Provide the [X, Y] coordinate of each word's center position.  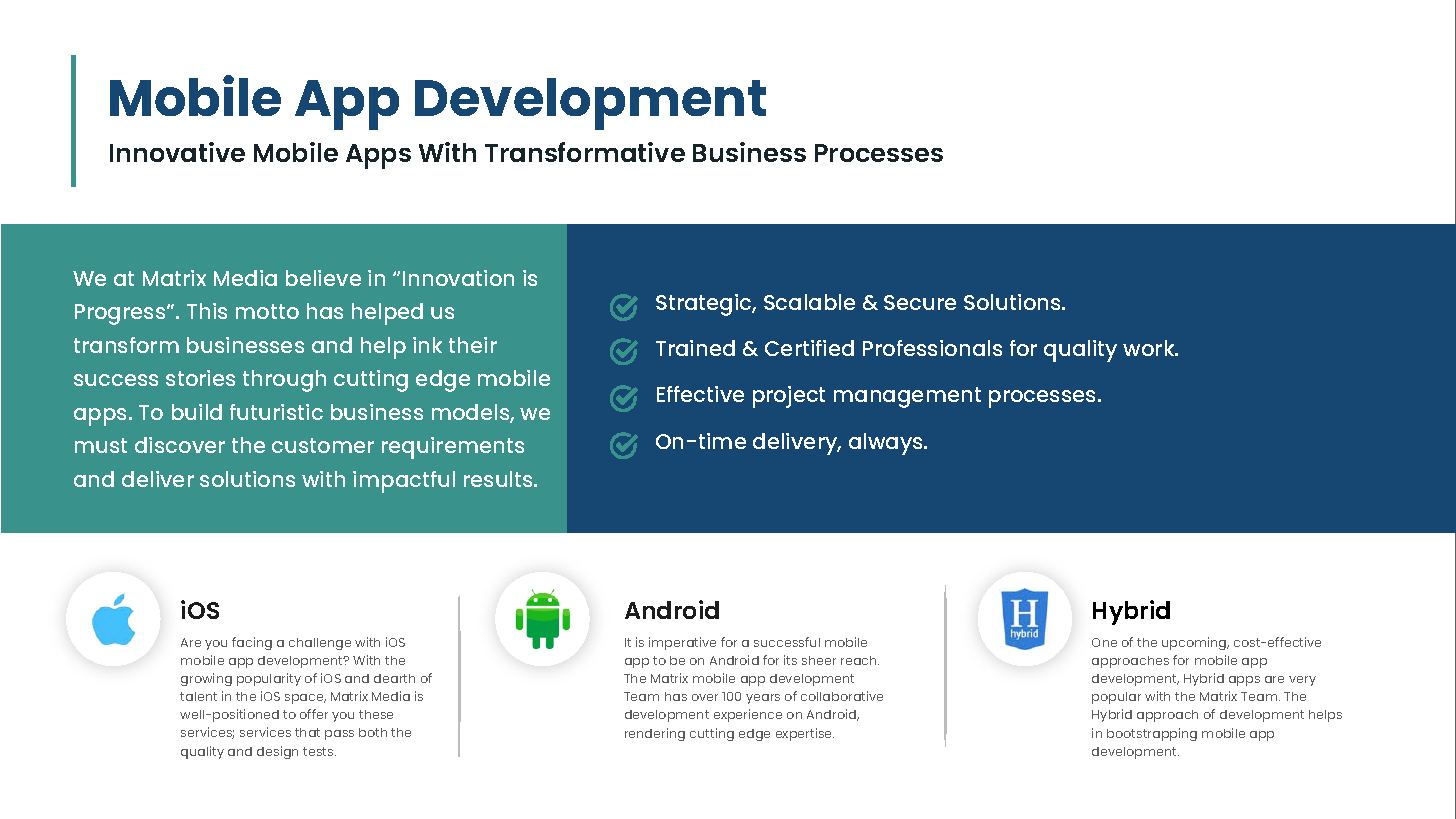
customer [323, 445]
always [887, 444]
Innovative [177, 152]
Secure [920, 302]
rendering [655, 734]
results [499, 479]
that [307, 732]
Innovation [458, 278]
